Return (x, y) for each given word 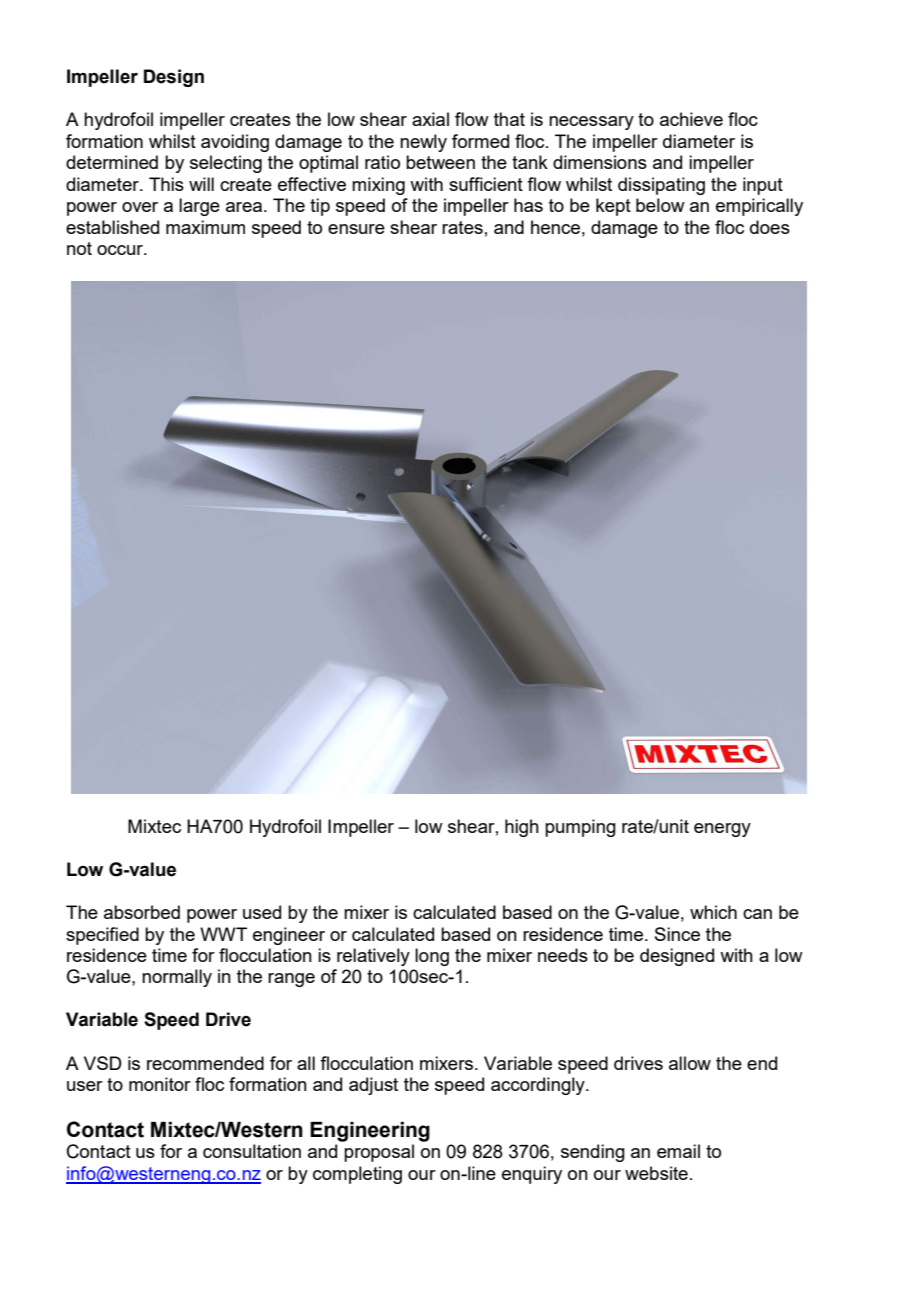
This (166, 184)
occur (121, 250)
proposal (379, 1153)
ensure (356, 229)
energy (722, 830)
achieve (691, 119)
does (770, 227)
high (522, 828)
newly (423, 143)
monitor (160, 1084)
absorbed (142, 912)
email (678, 1151)
